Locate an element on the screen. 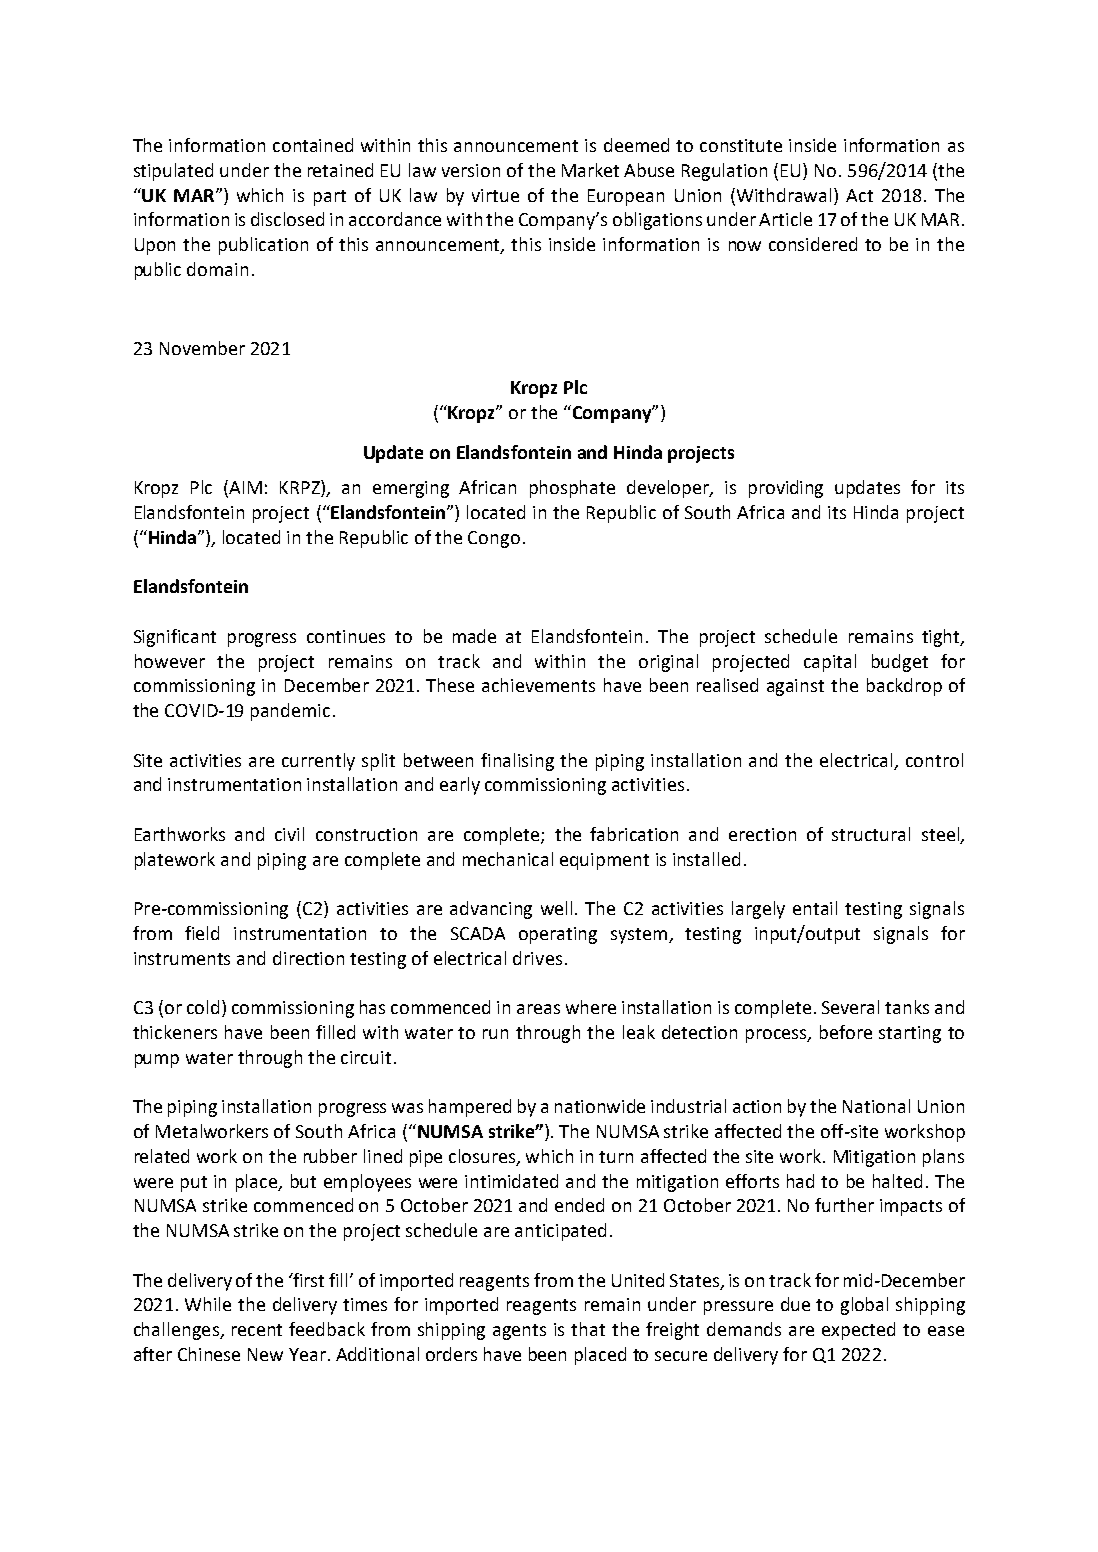  control is located at coordinates (934, 760).
